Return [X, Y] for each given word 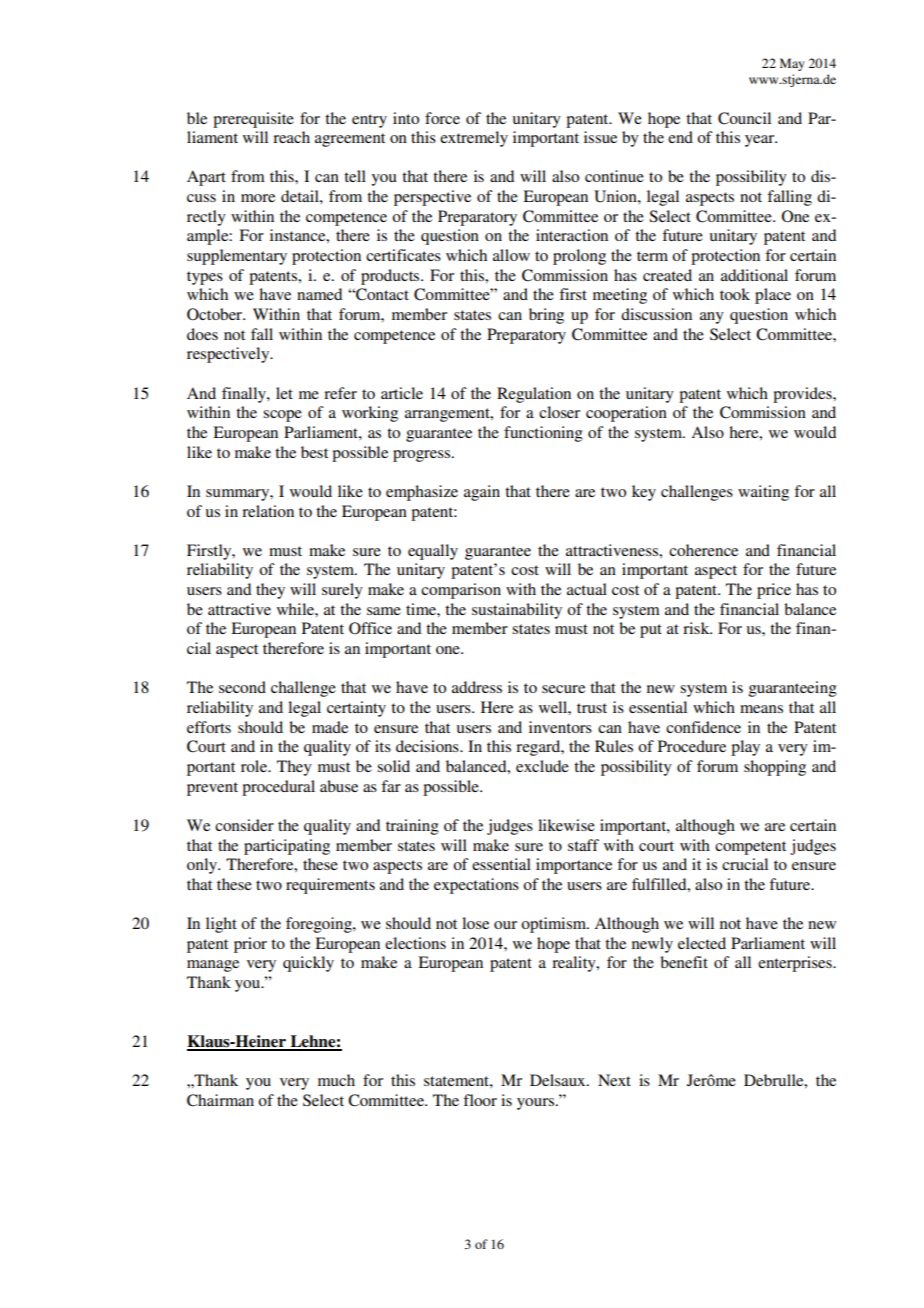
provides [803, 395]
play [745, 748]
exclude [542, 766]
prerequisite [253, 120]
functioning [543, 434]
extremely [474, 139]
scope [282, 416]
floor [480, 1100]
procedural [278, 788]
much [336, 1080]
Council [744, 118]
